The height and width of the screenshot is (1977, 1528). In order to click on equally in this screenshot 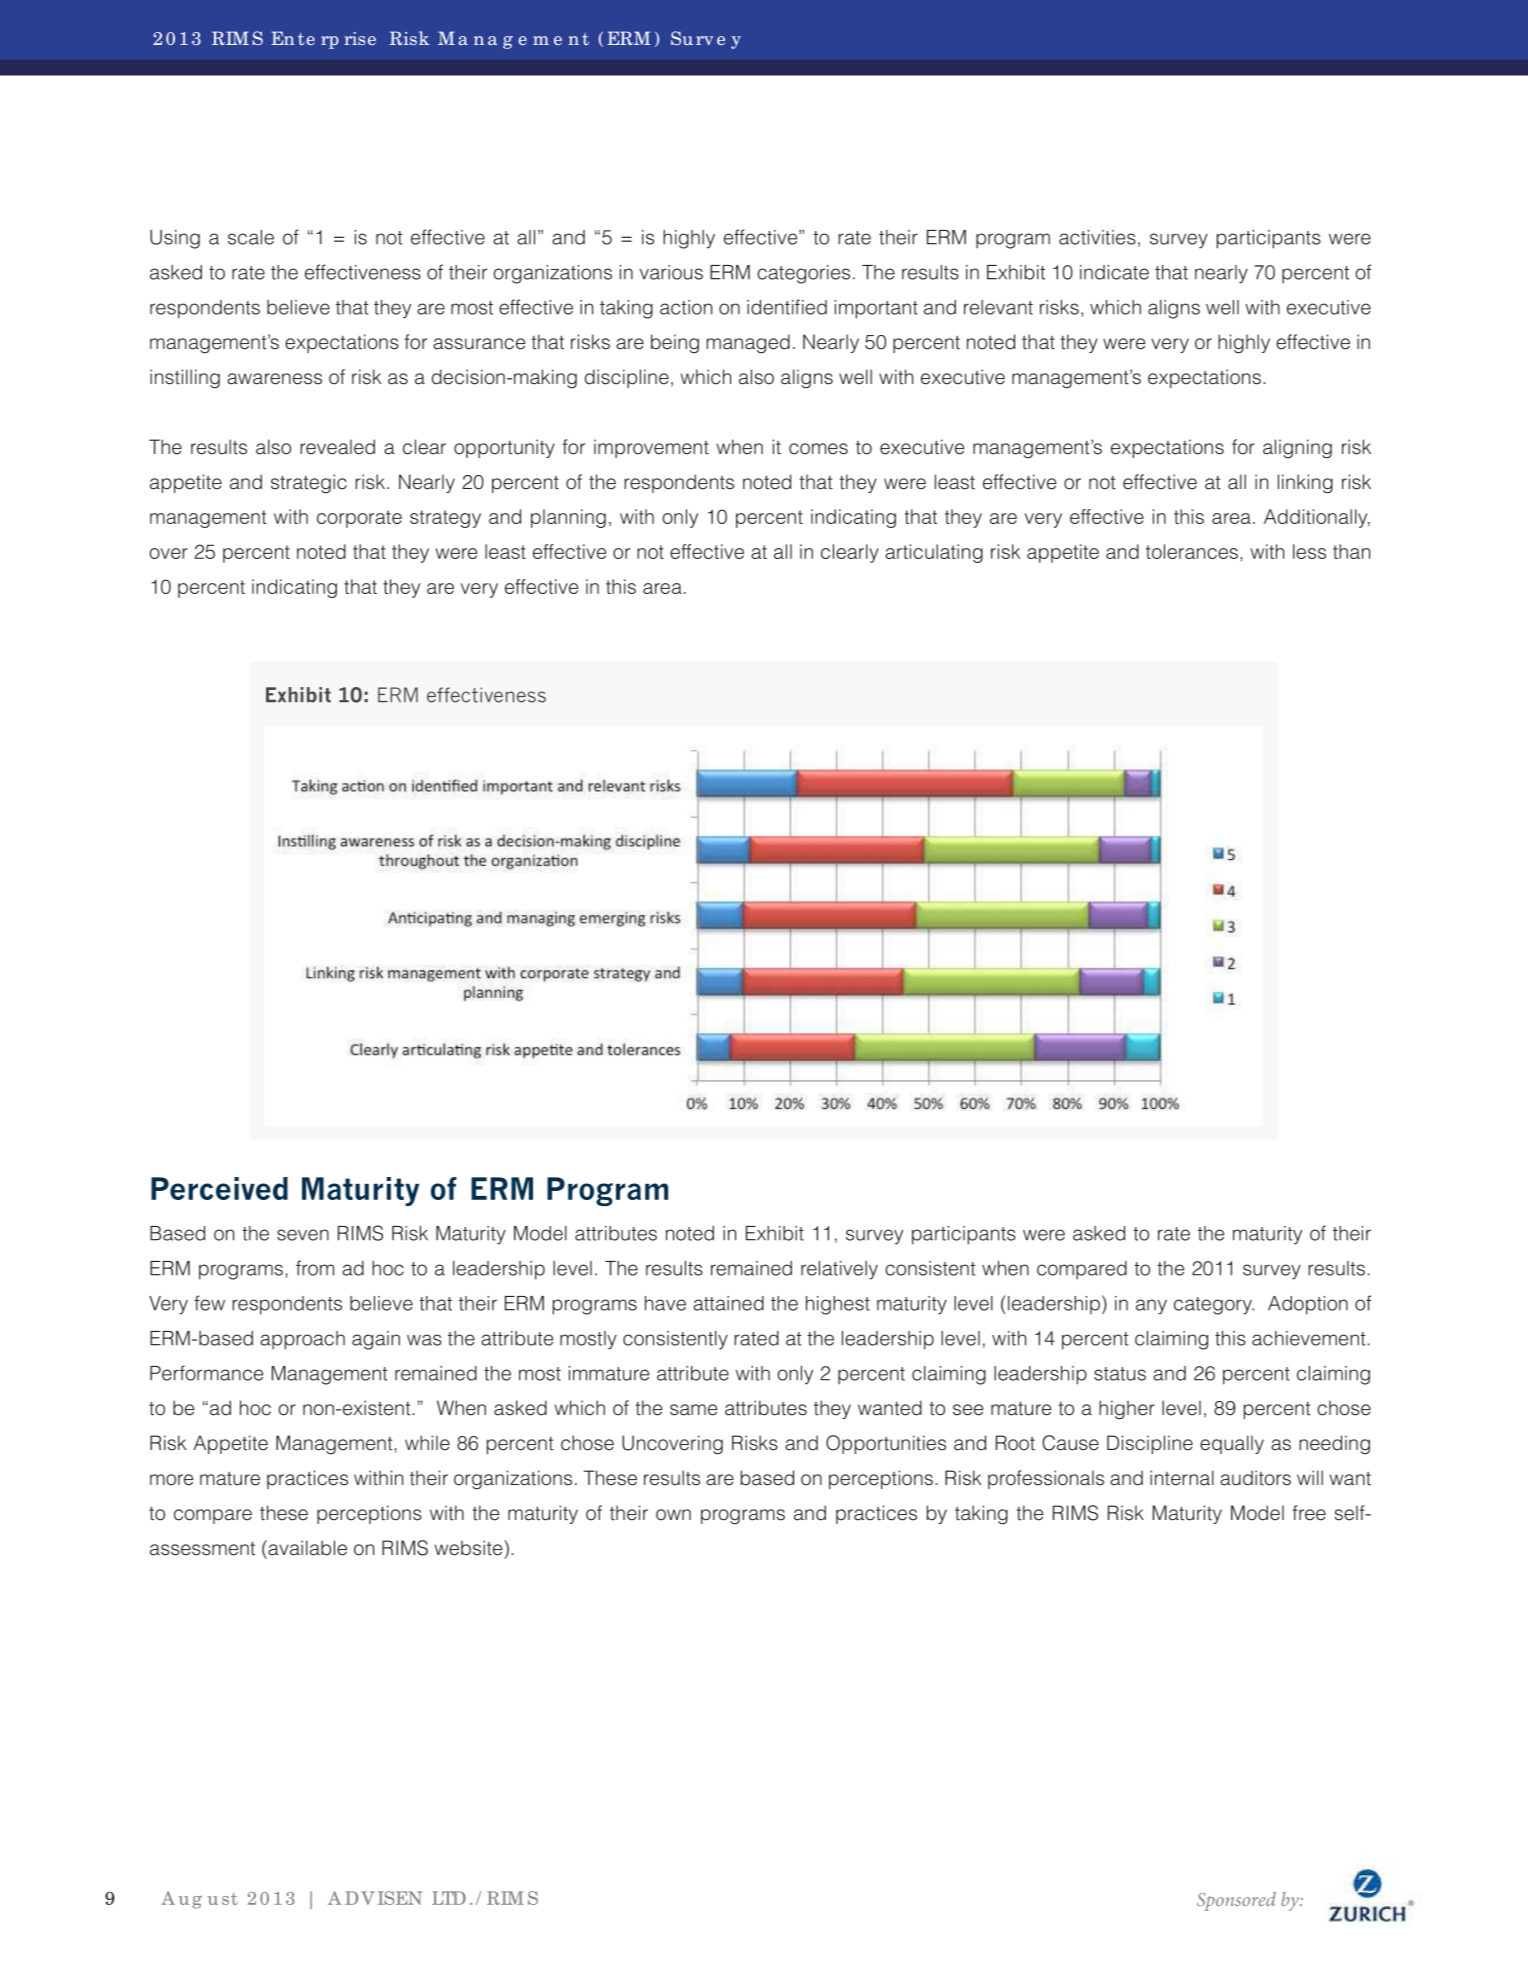, I will do `click(1232, 1444)`.
